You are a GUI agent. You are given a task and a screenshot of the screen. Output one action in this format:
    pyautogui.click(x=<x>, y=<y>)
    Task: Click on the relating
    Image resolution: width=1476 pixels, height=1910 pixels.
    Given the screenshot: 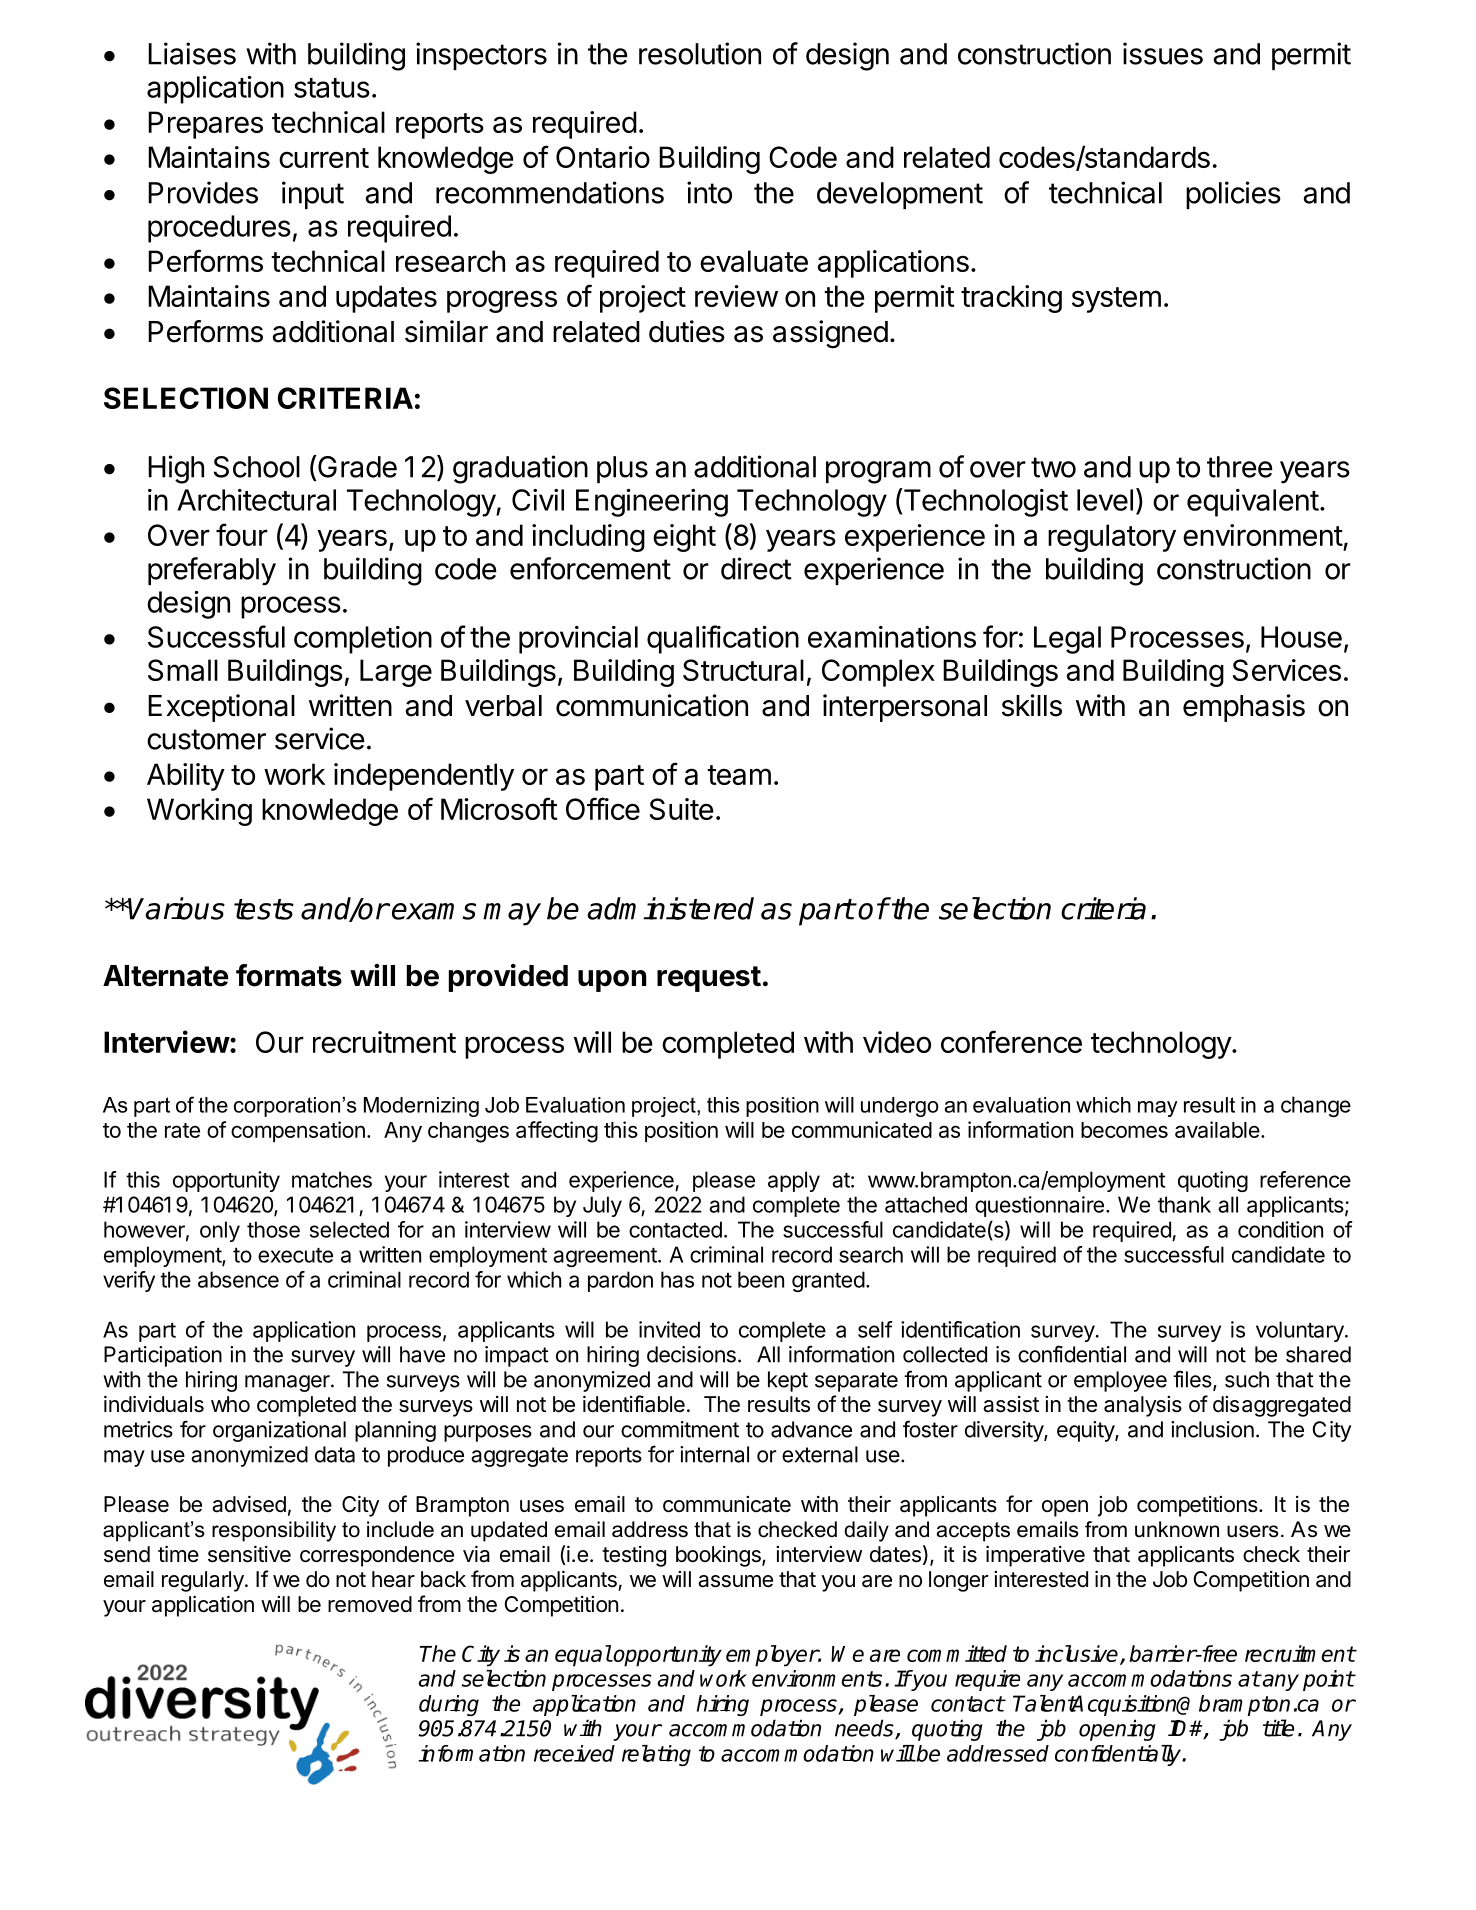 What is the action you would take?
    pyautogui.click(x=656, y=1755)
